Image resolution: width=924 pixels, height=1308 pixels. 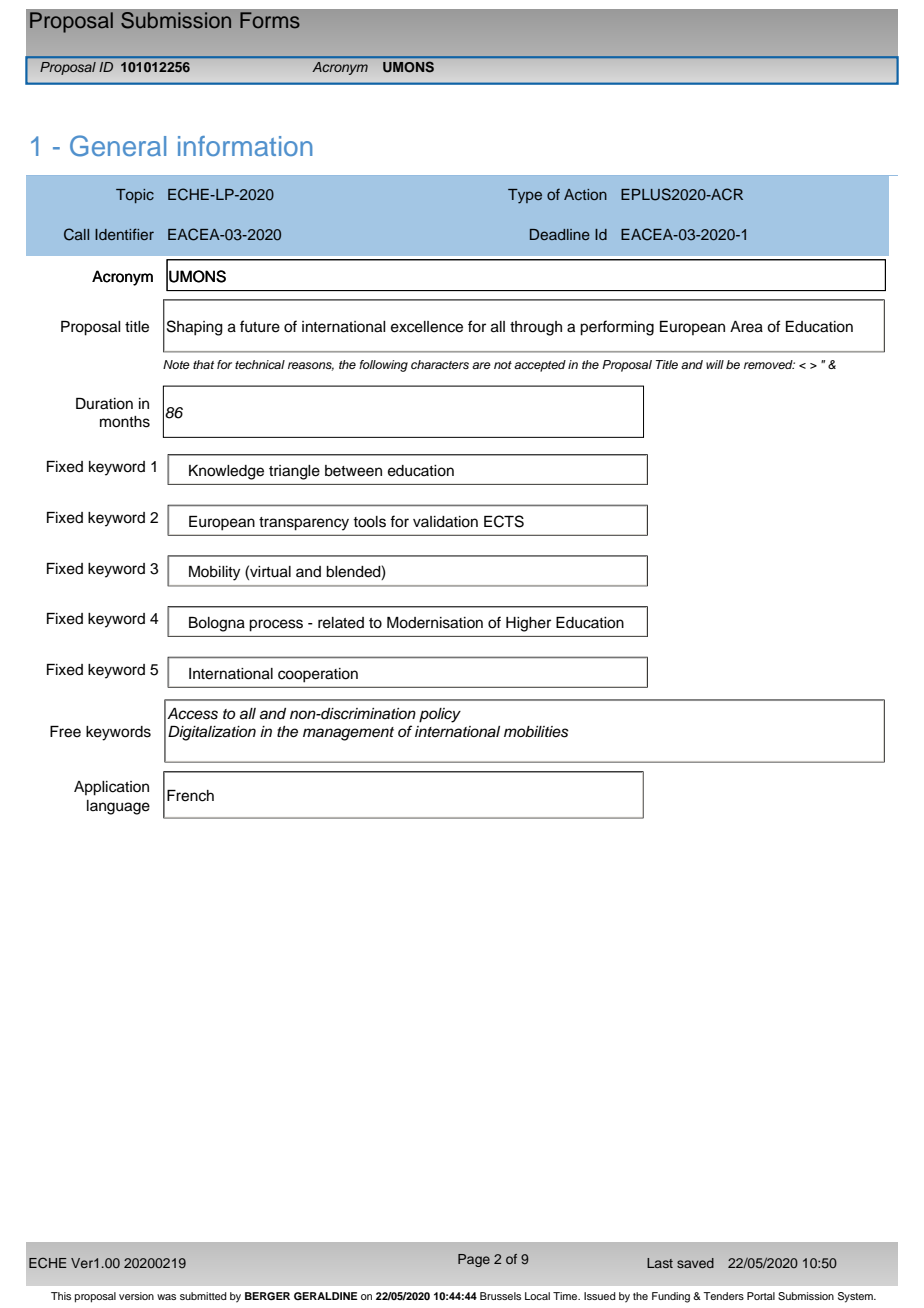 What do you see at coordinates (769, 364) in the screenshot?
I see `removed` at bounding box center [769, 364].
